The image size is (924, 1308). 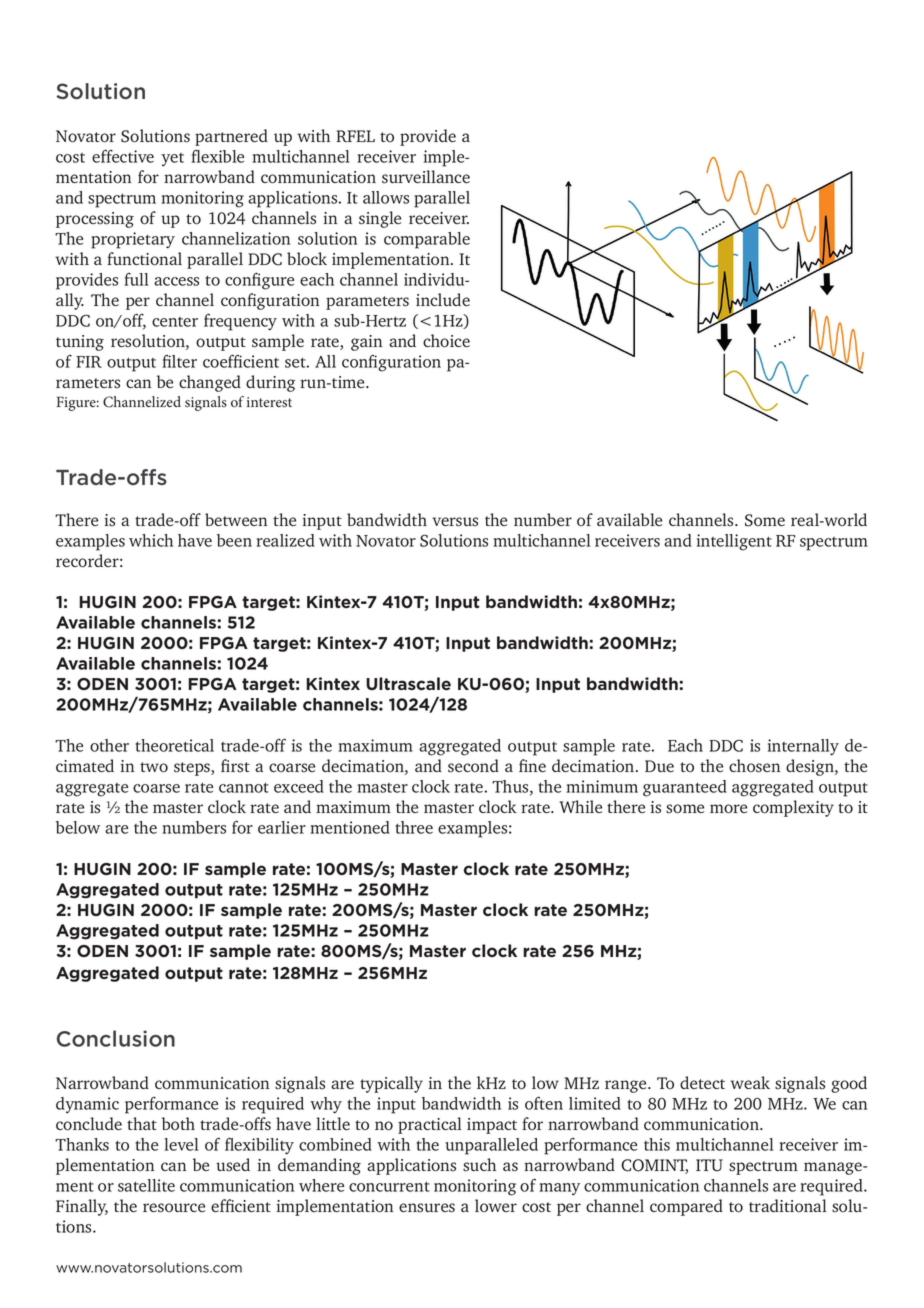 What do you see at coordinates (427, 240) in the document?
I see `comparable` at bounding box center [427, 240].
